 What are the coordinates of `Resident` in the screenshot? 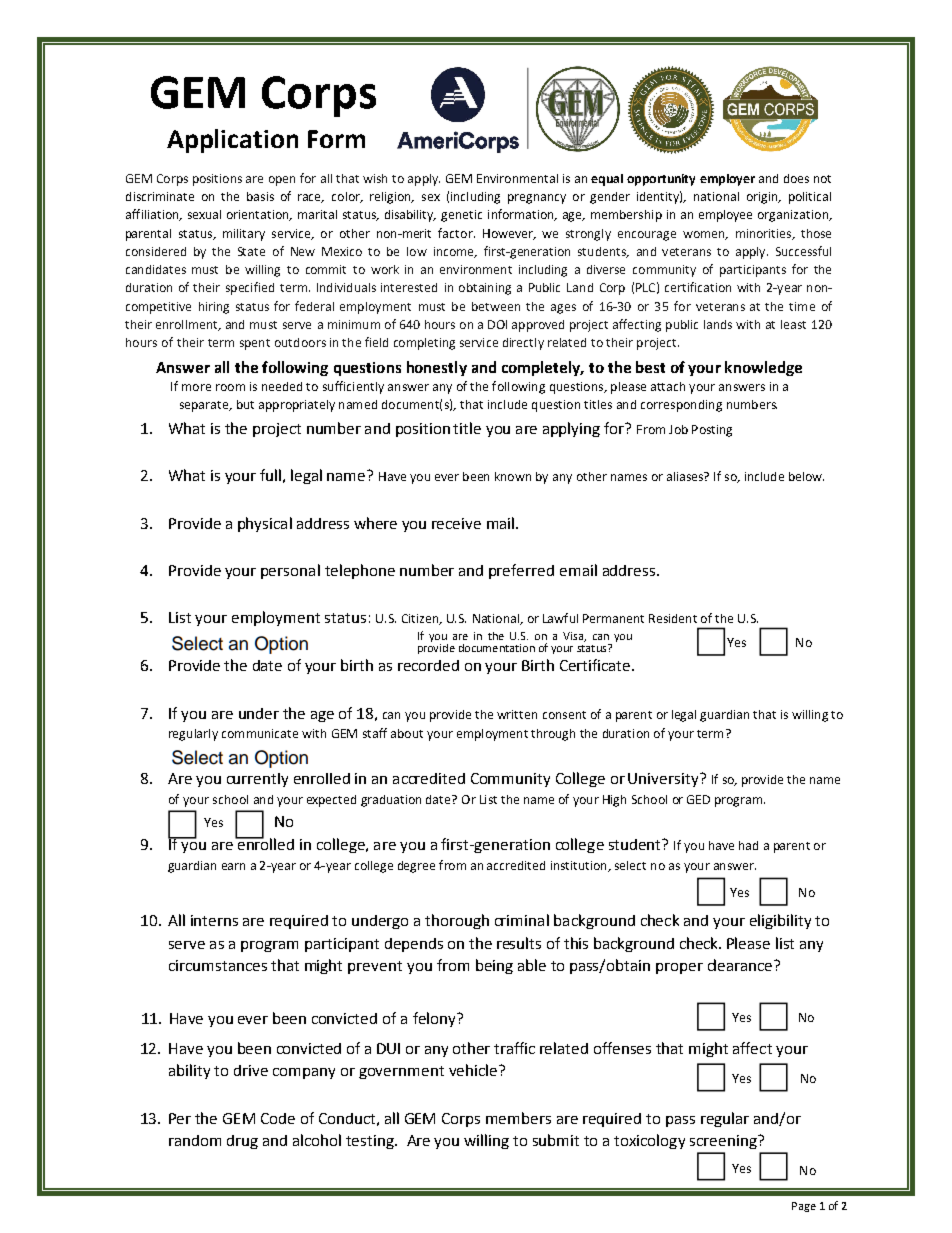 It's located at (673, 618).
